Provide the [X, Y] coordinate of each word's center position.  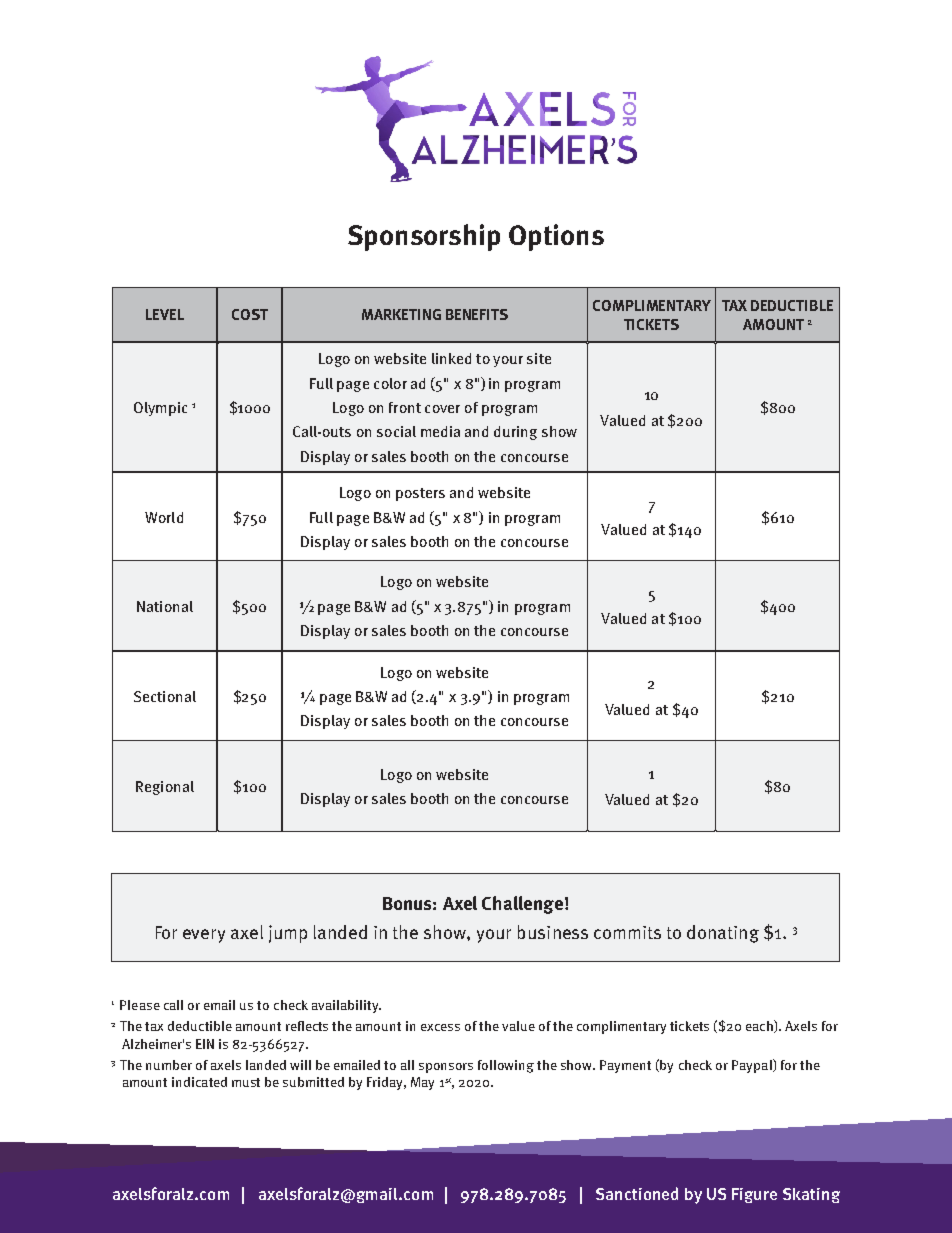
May [422, 1083]
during [515, 433]
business [553, 932]
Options [556, 237]
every [204, 936]
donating [723, 934]
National [165, 606]
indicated [199, 1082]
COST [250, 314]
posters [420, 494]
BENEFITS [477, 314]
